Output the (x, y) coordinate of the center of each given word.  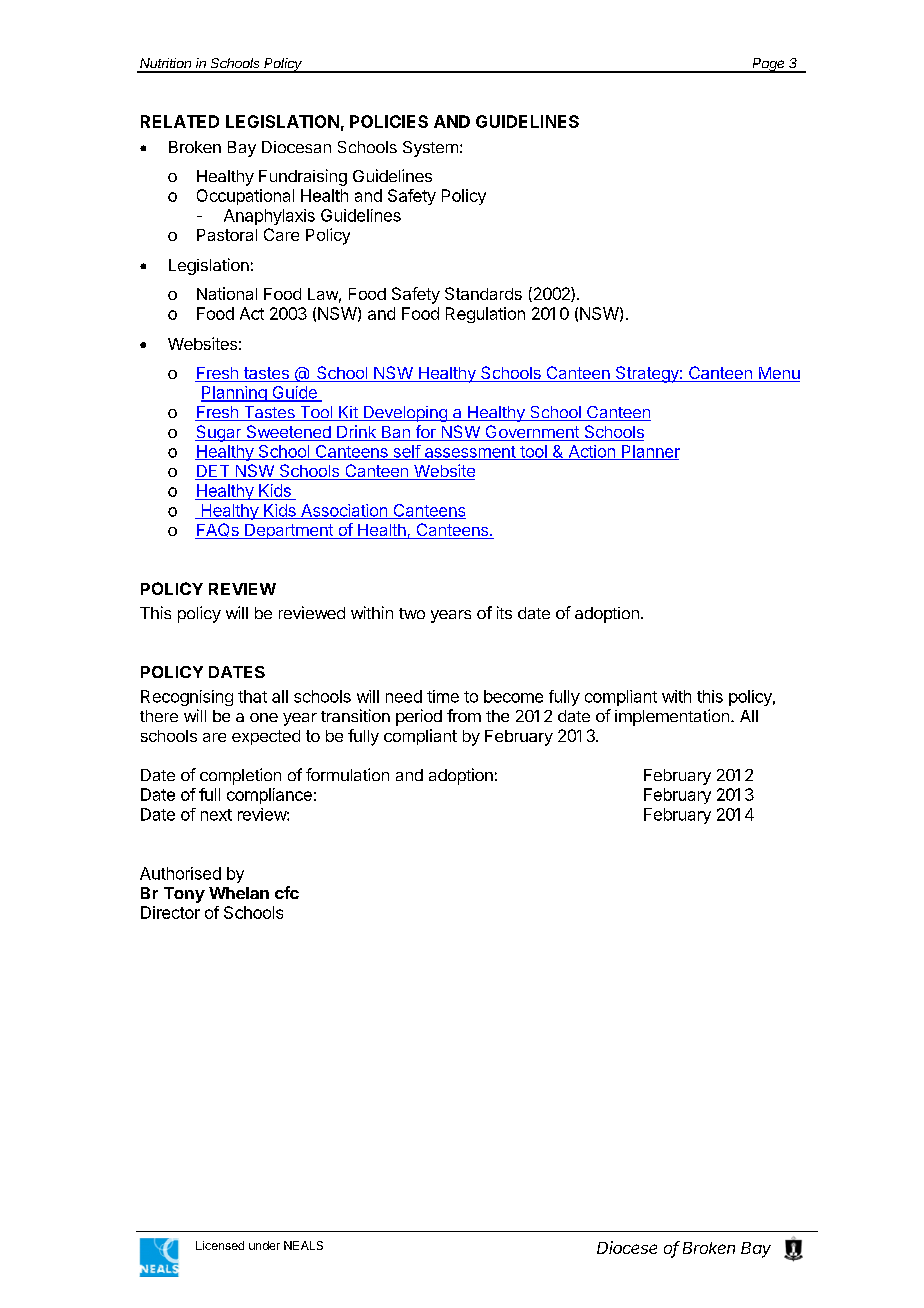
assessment (469, 453)
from (464, 715)
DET (213, 472)
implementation (672, 717)
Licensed (220, 1245)
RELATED (180, 121)
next (216, 815)
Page (769, 65)
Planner (650, 452)
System (430, 149)
